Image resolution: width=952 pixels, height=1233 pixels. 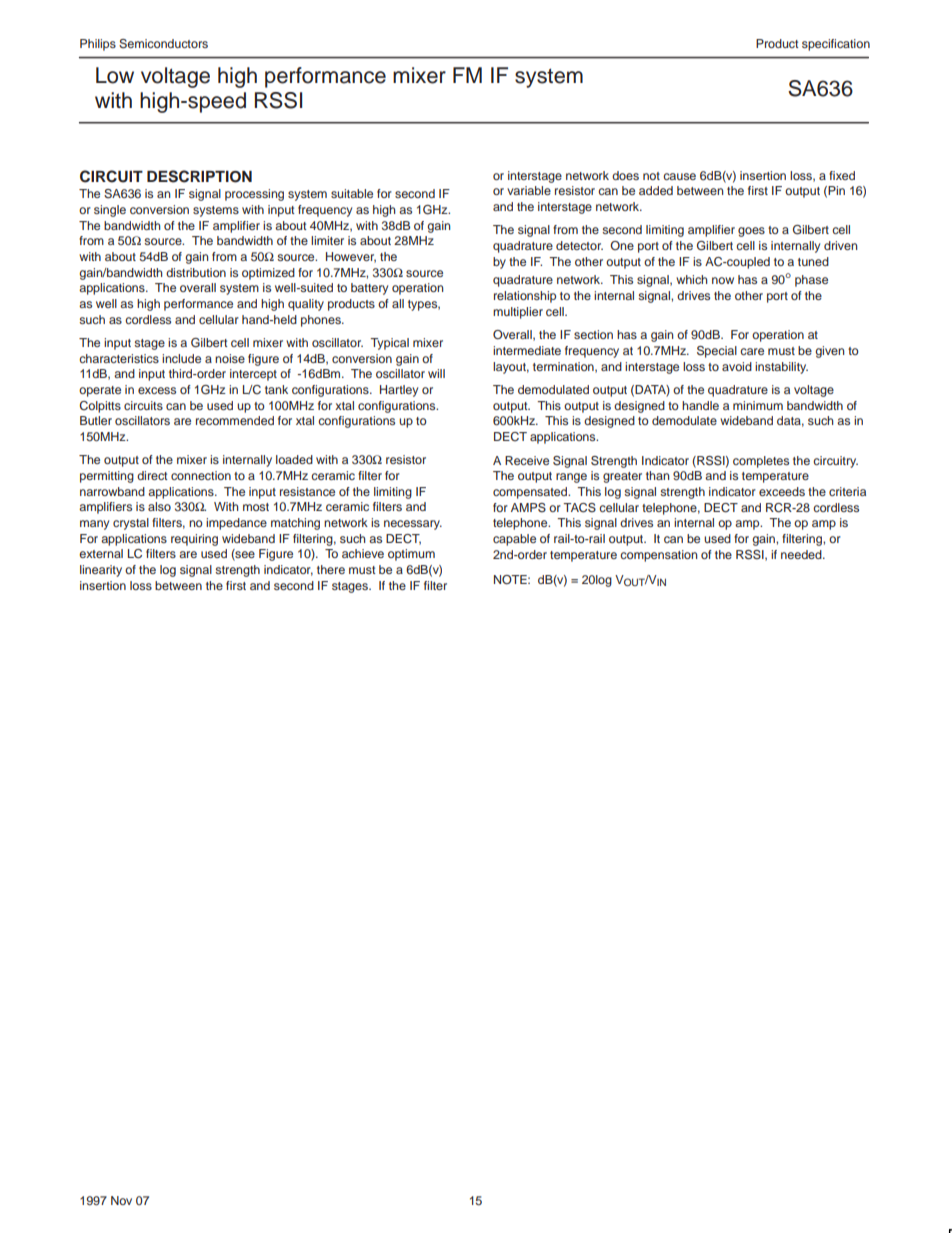 I want to click on there, so click(x=331, y=569).
